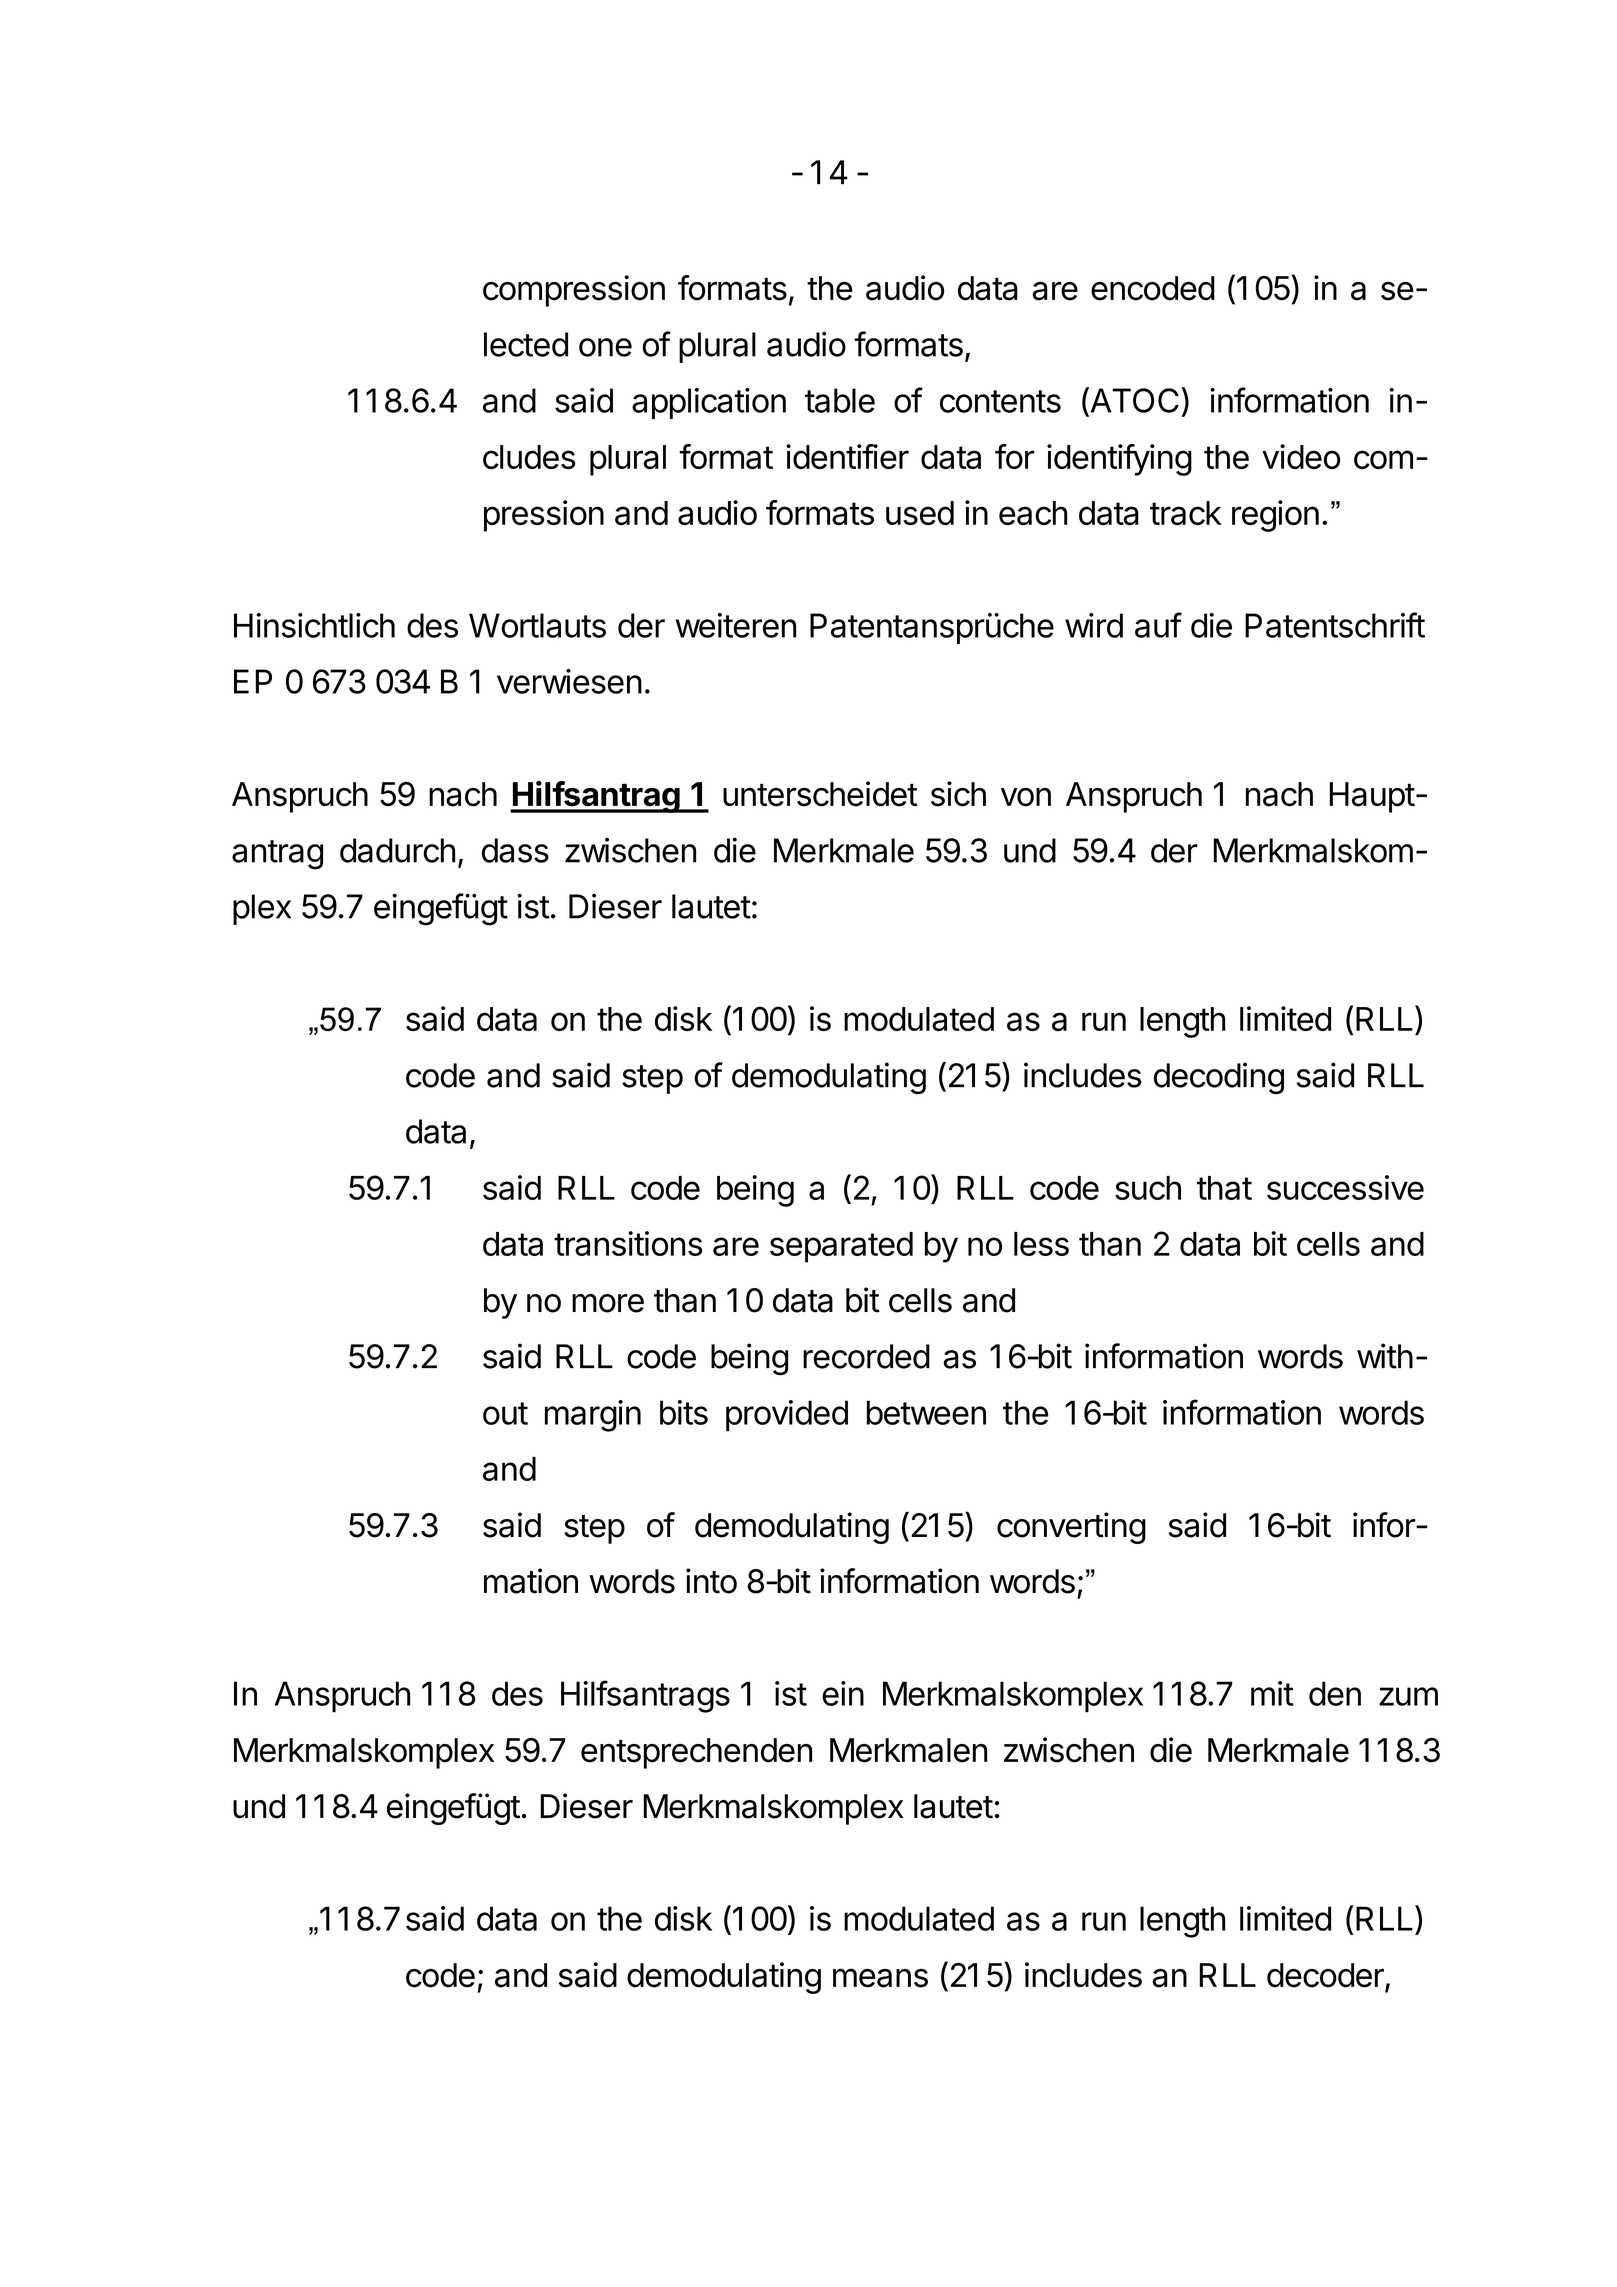 This document has height=2287, width=1617. Describe the element at coordinates (880, 1978) in the document. I see `means` at that location.
